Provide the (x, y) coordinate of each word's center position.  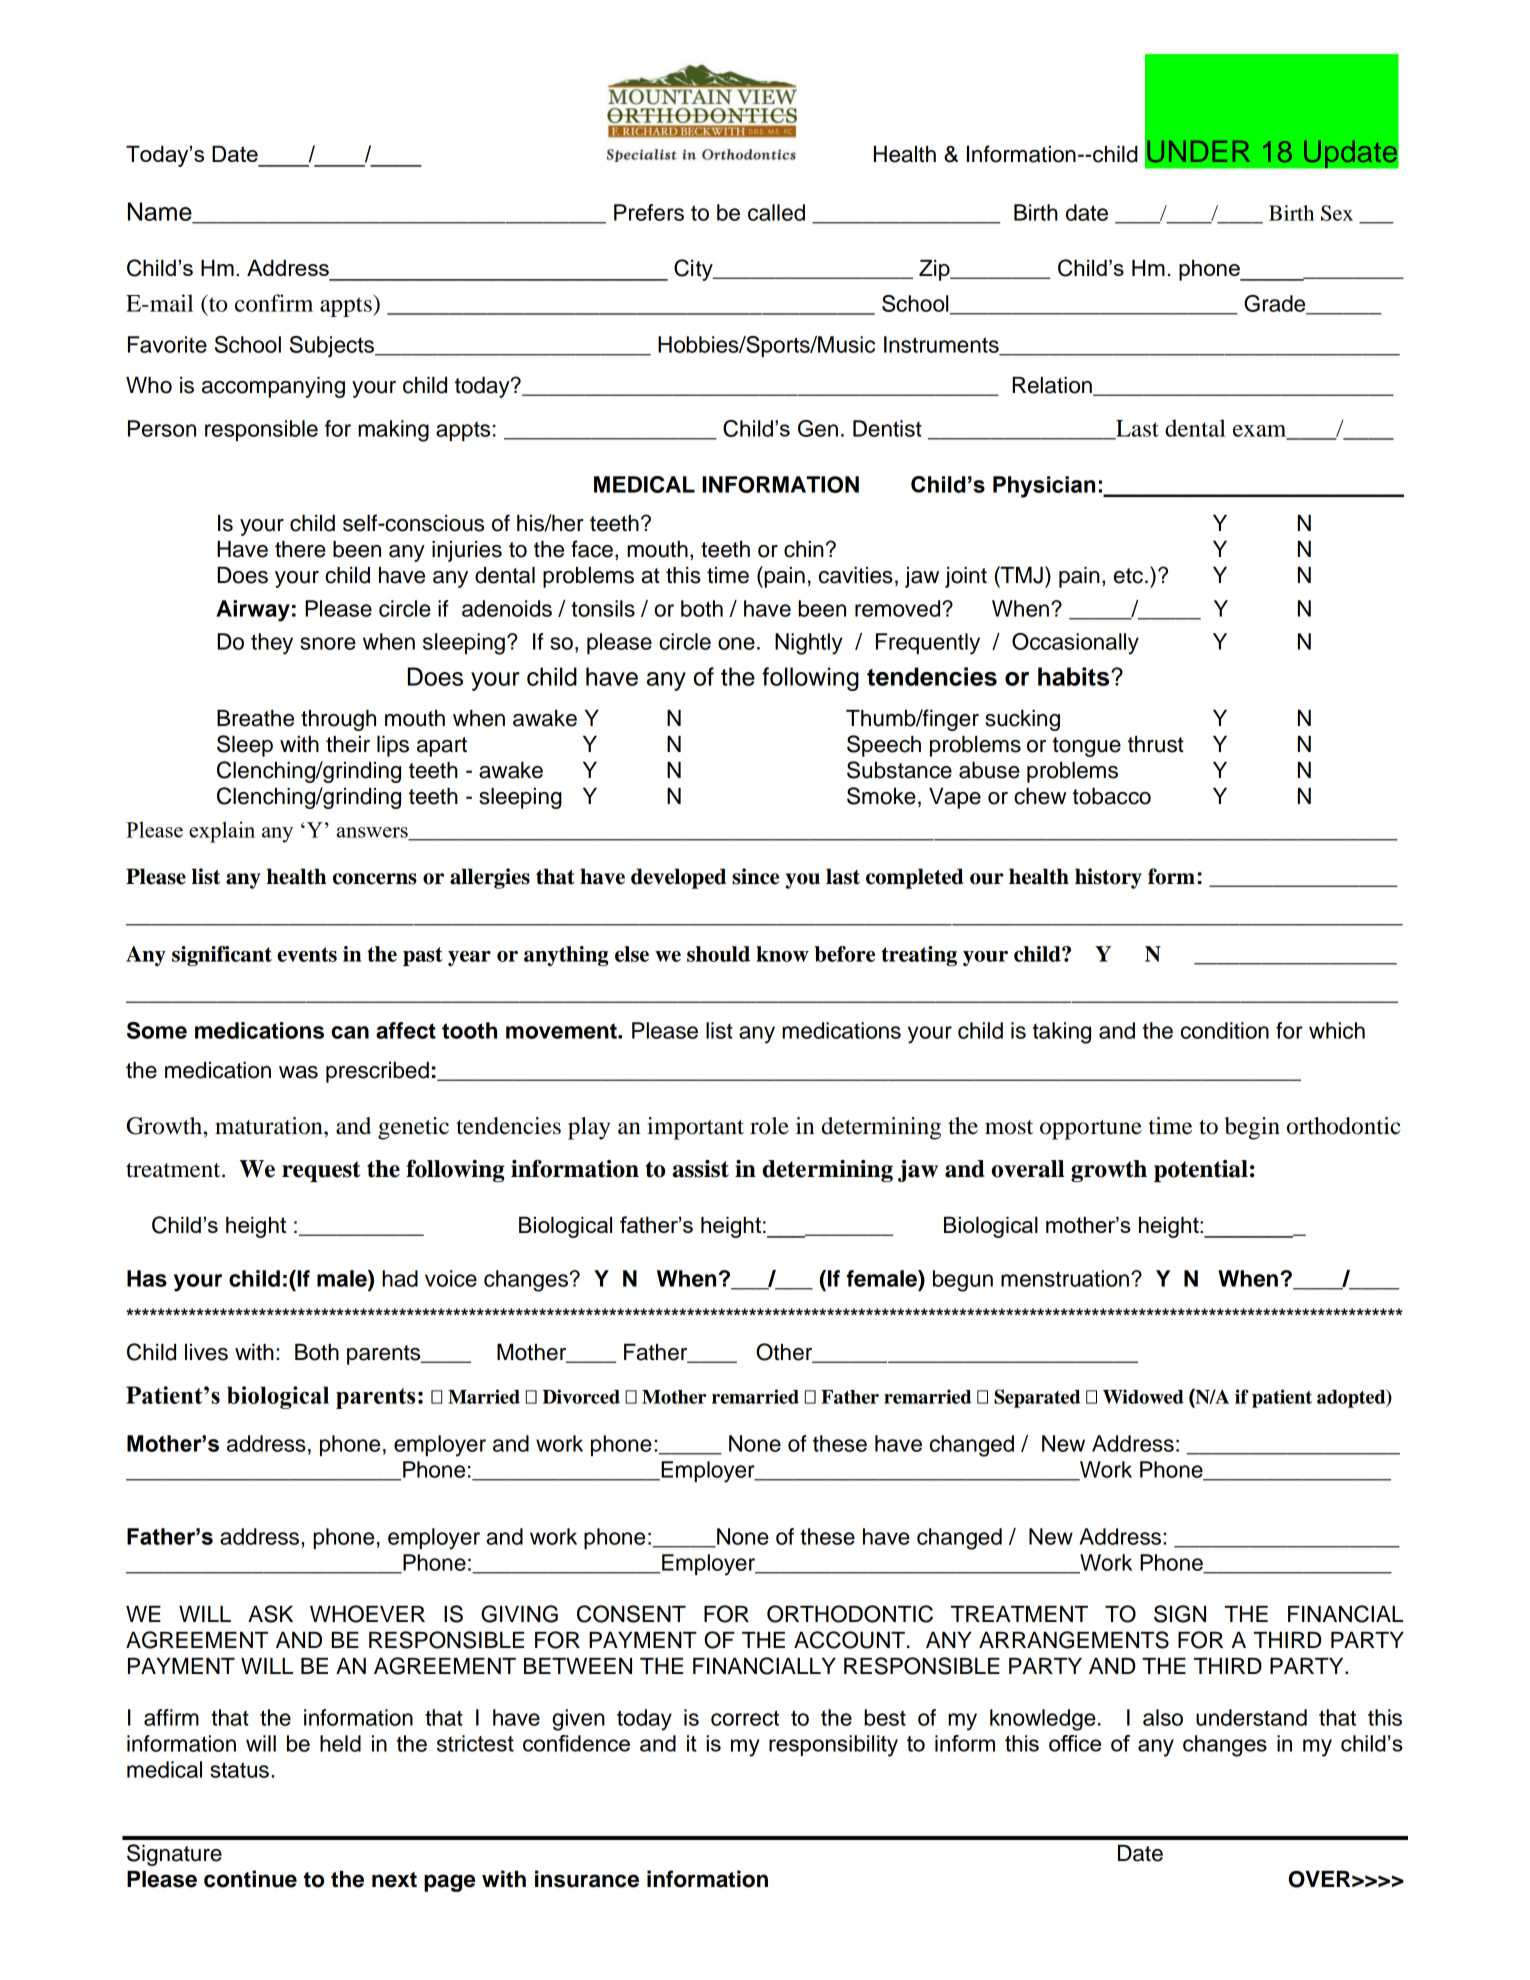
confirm (274, 303)
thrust (1156, 744)
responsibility (833, 1746)
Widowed (1143, 1396)
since (755, 876)
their (348, 744)
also (1163, 1717)
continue (250, 1879)
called (776, 212)
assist (700, 1169)
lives (206, 1352)
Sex (1337, 213)
